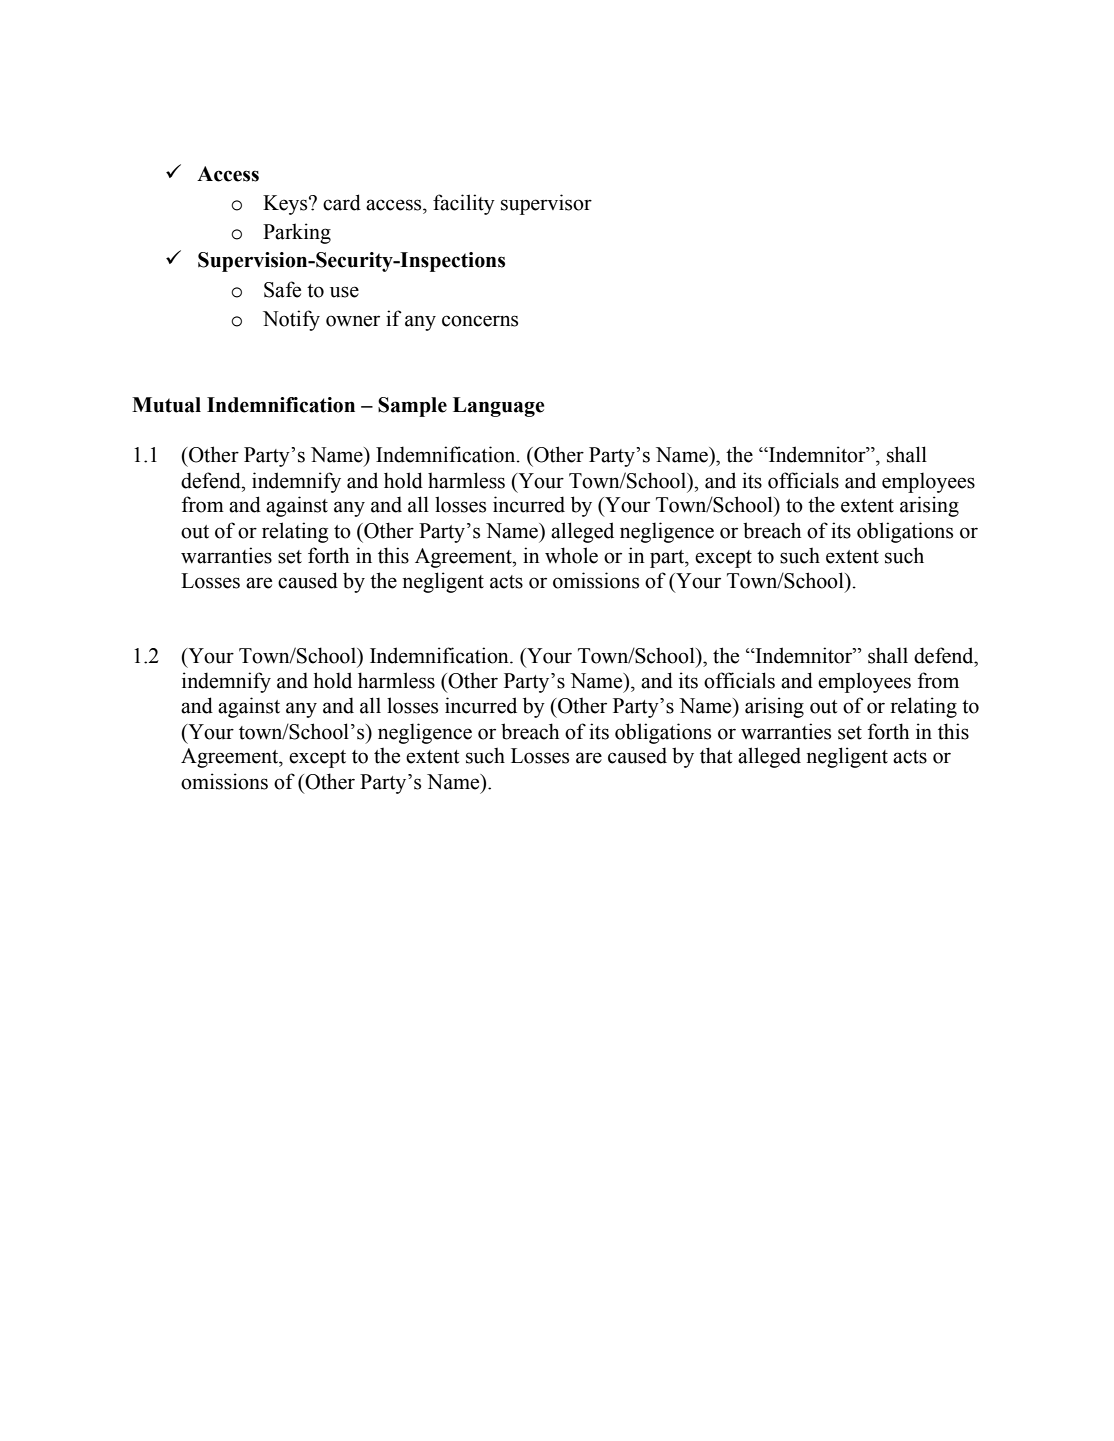 This page has height=1441, width=1114. What do you see at coordinates (166, 405) in the page?
I see `Mutual` at bounding box center [166, 405].
